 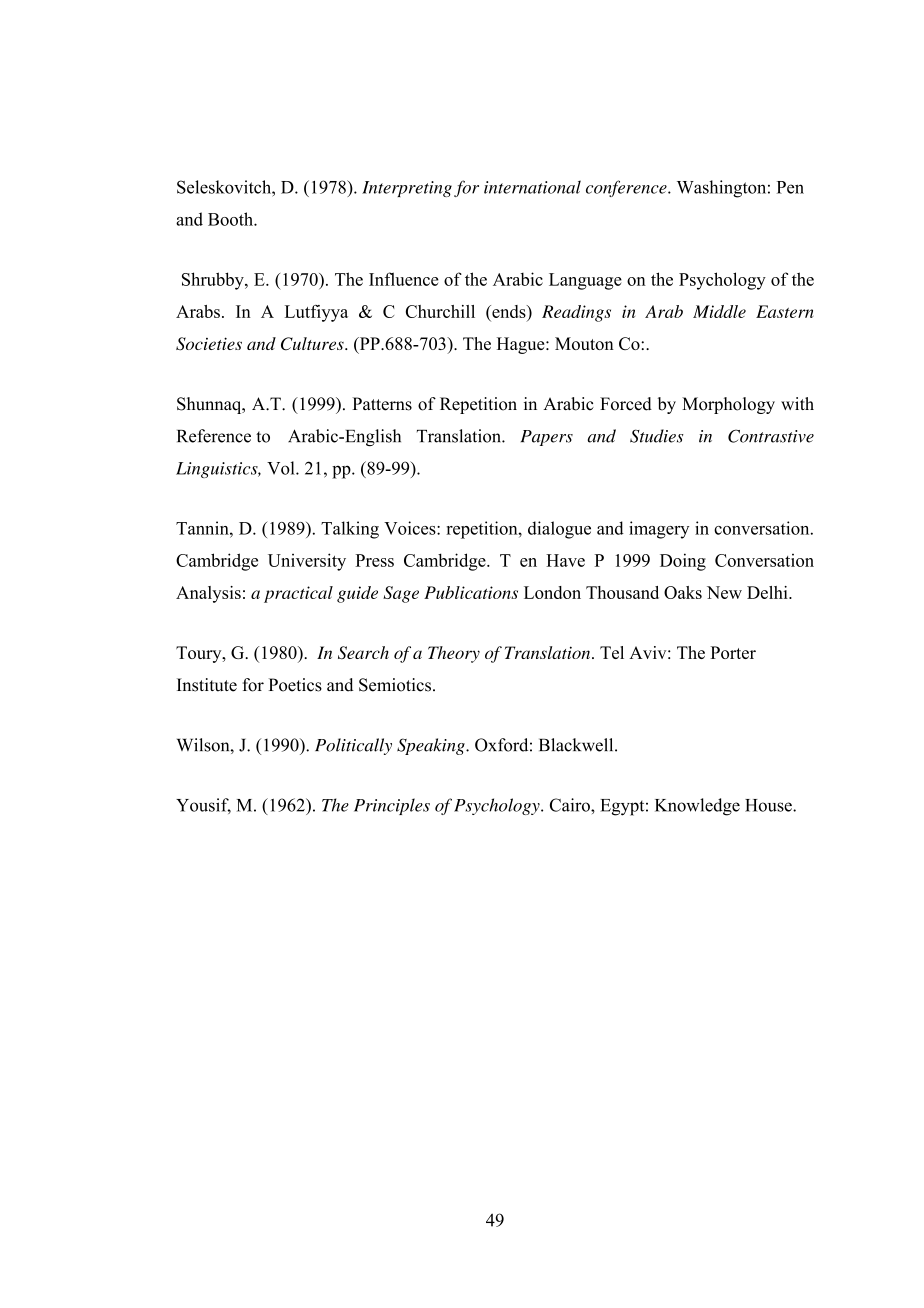 What do you see at coordinates (353, 746) in the screenshot?
I see `Politically` at bounding box center [353, 746].
